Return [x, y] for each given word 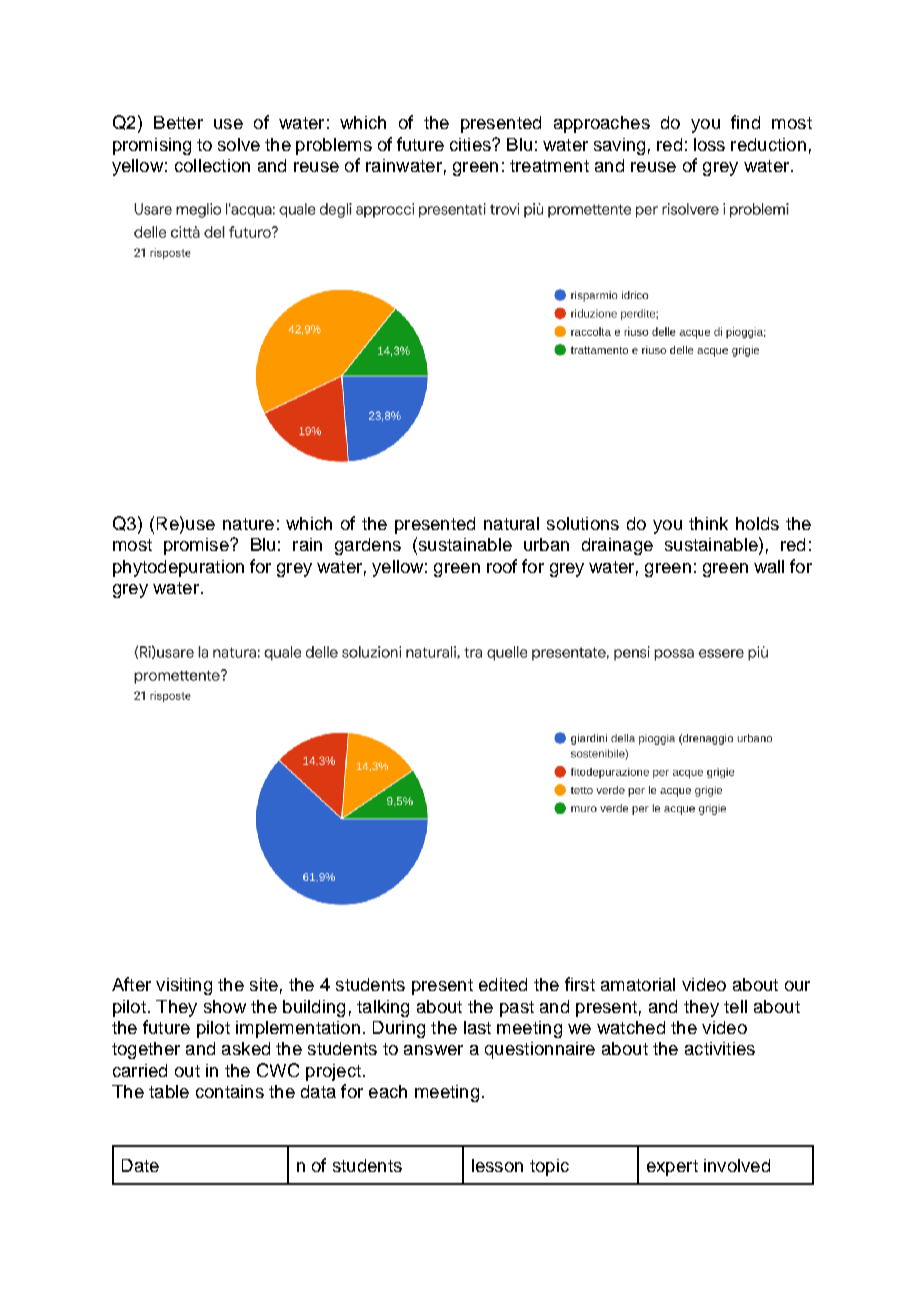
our [797, 986]
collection [212, 165]
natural [511, 523]
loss [709, 144]
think [708, 523]
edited [503, 984]
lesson [497, 1165]
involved [737, 1165]
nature [248, 524]
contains [230, 1091]
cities [471, 144]
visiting [184, 986]
